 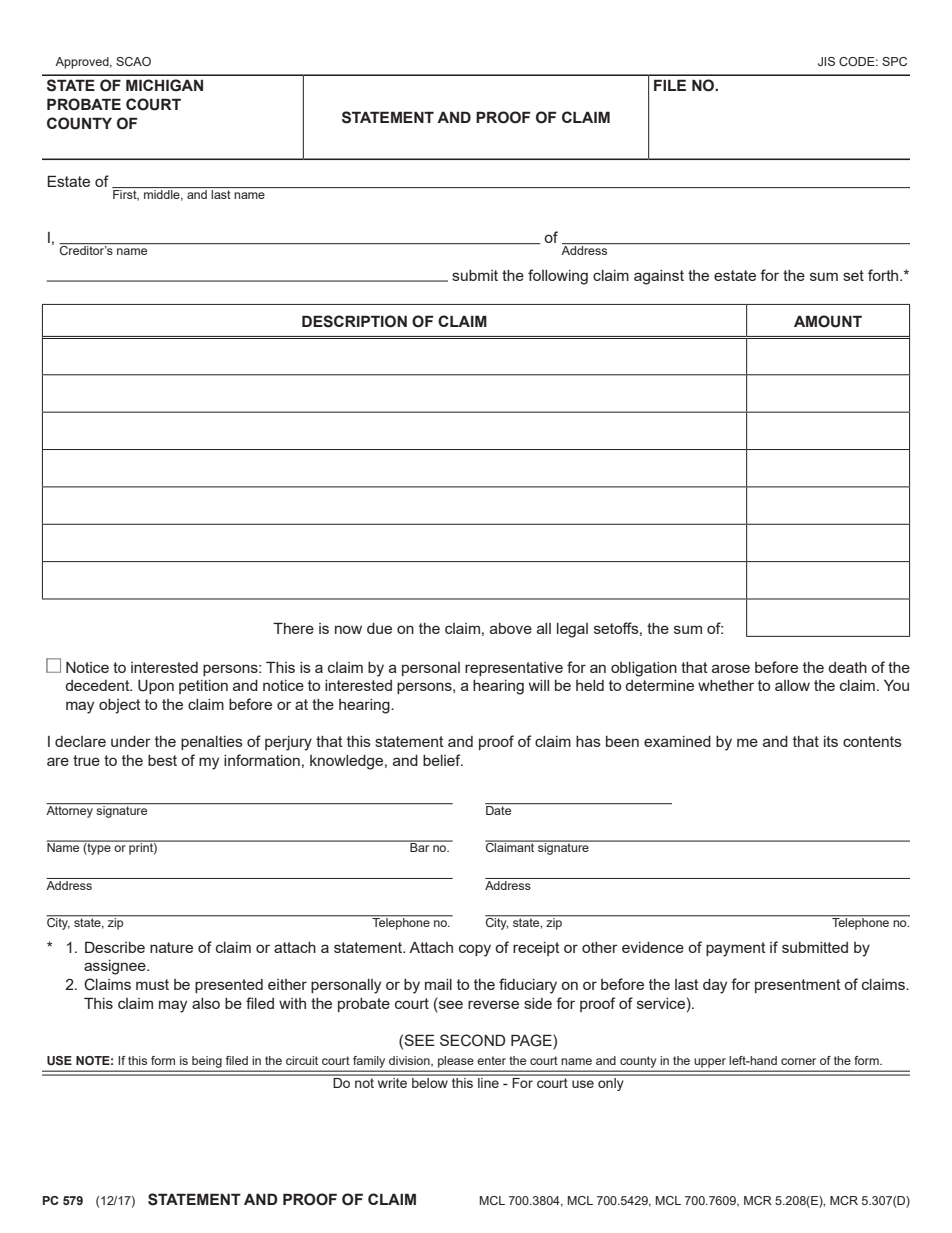 I want to click on DESCRIPTION, so click(x=354, y=321).
